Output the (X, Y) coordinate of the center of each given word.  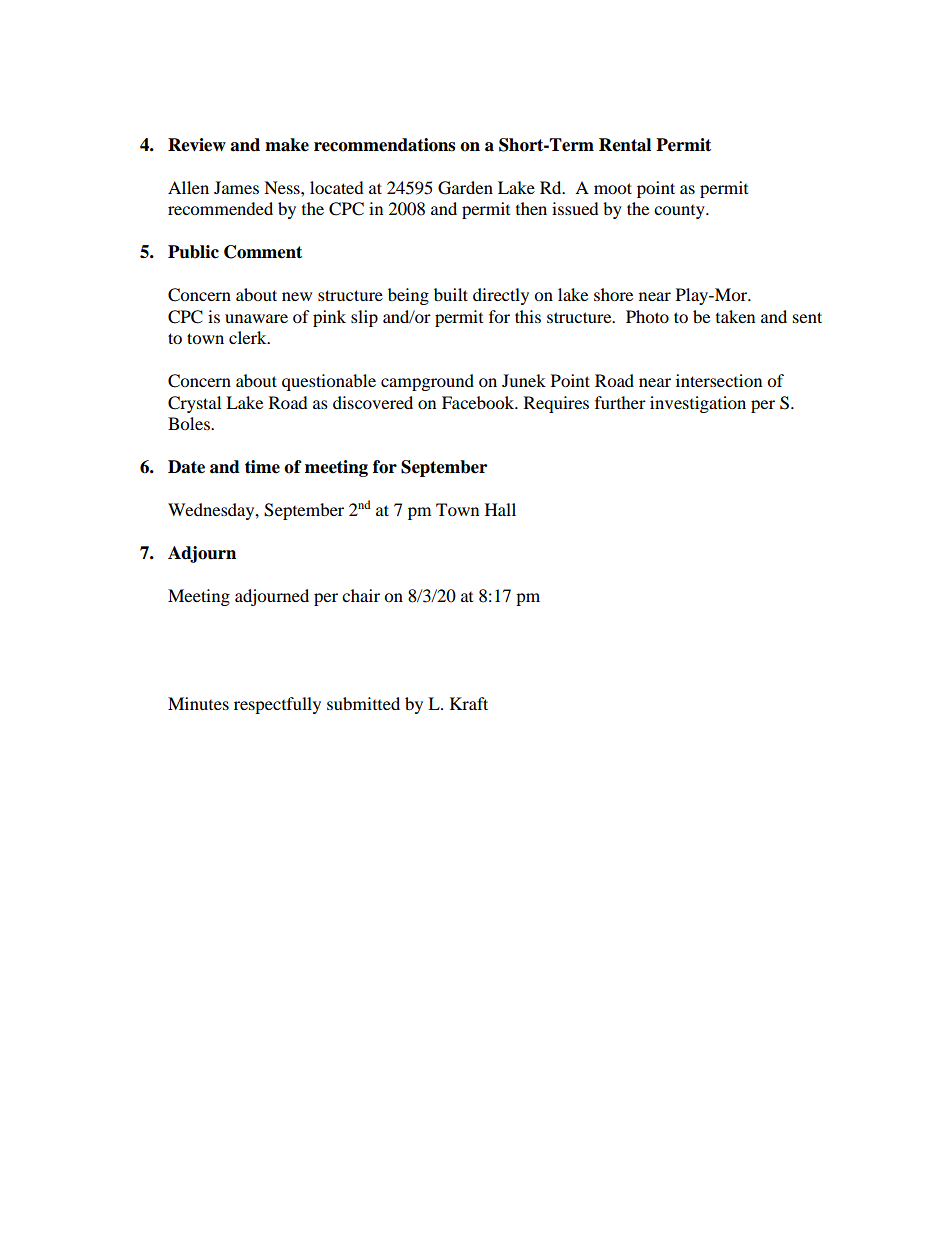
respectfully (277, 705)
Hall (500, 509)
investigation (698, 404)
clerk (249, 337)
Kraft (469, 703)
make (287, 145)
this (528, 316)
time (262, 467)
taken (735, 316)
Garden (465, 188)
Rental (625, 145)
